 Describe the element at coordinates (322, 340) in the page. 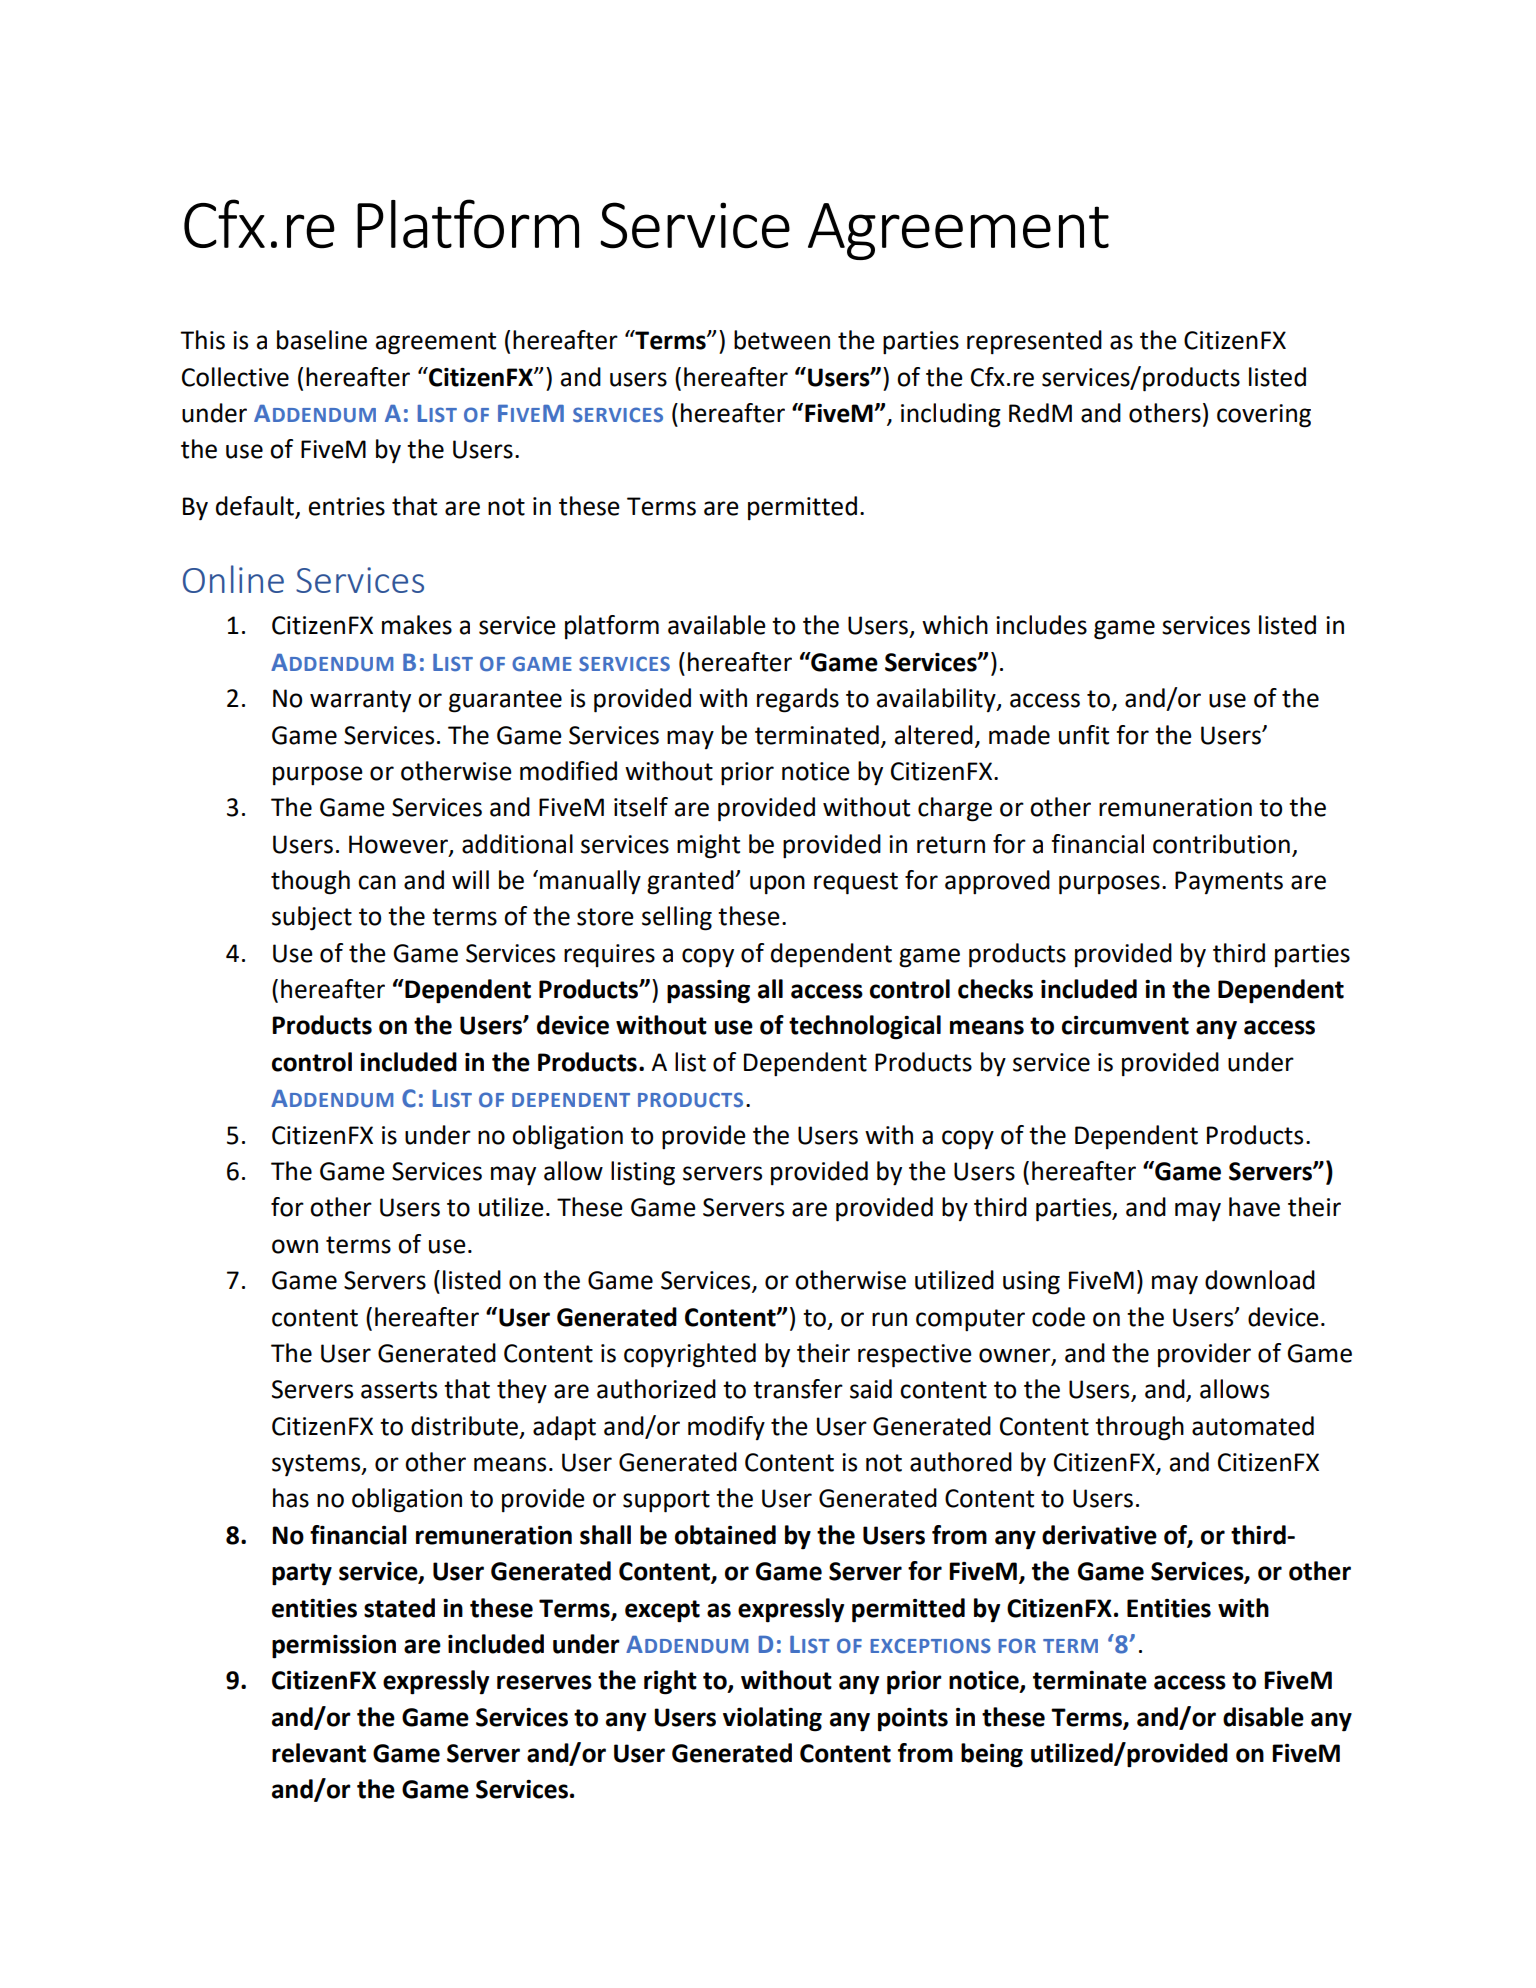

I see `baseline` at that location.
